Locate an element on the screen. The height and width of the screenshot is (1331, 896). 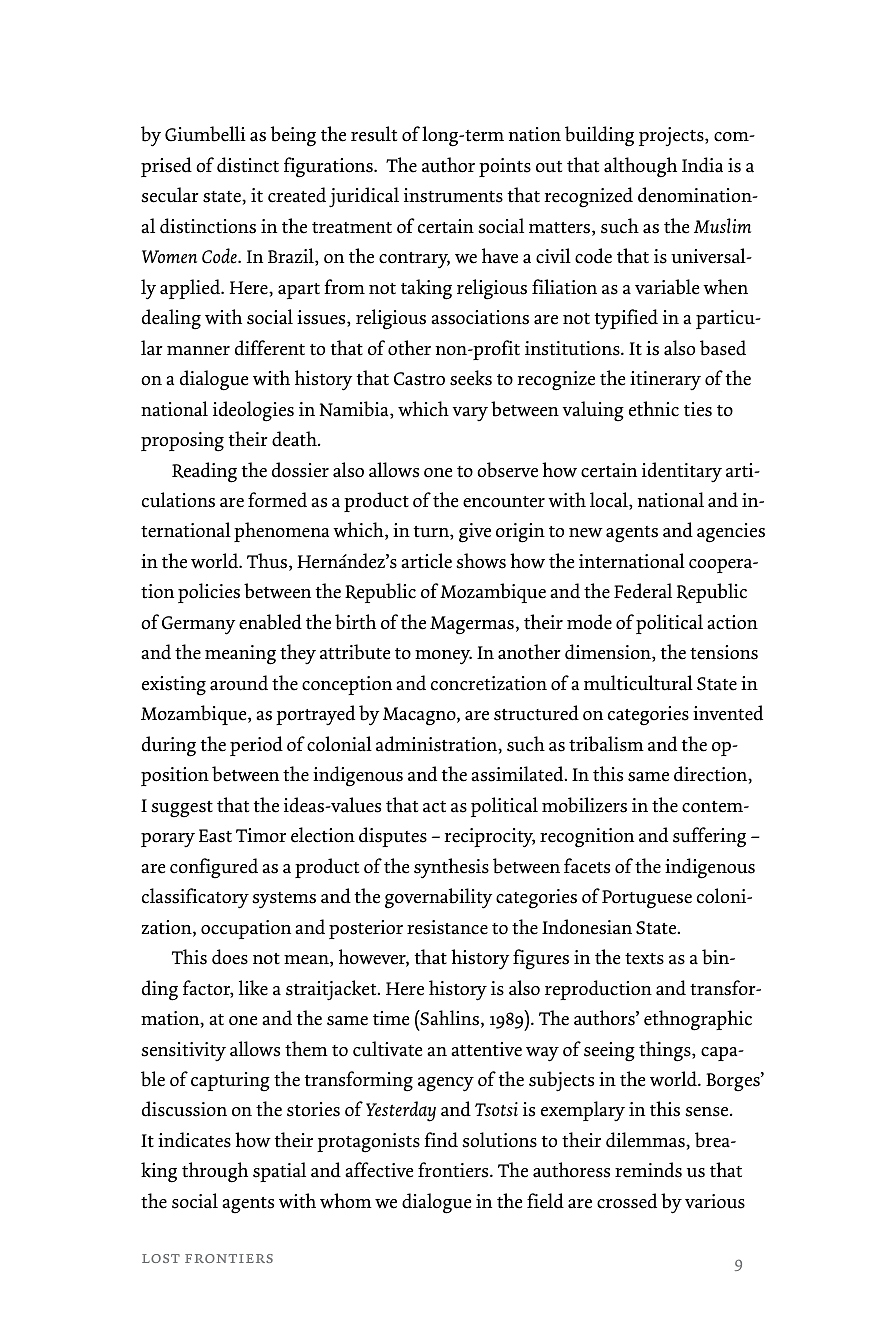
local is located at coordinates (610, 501).
